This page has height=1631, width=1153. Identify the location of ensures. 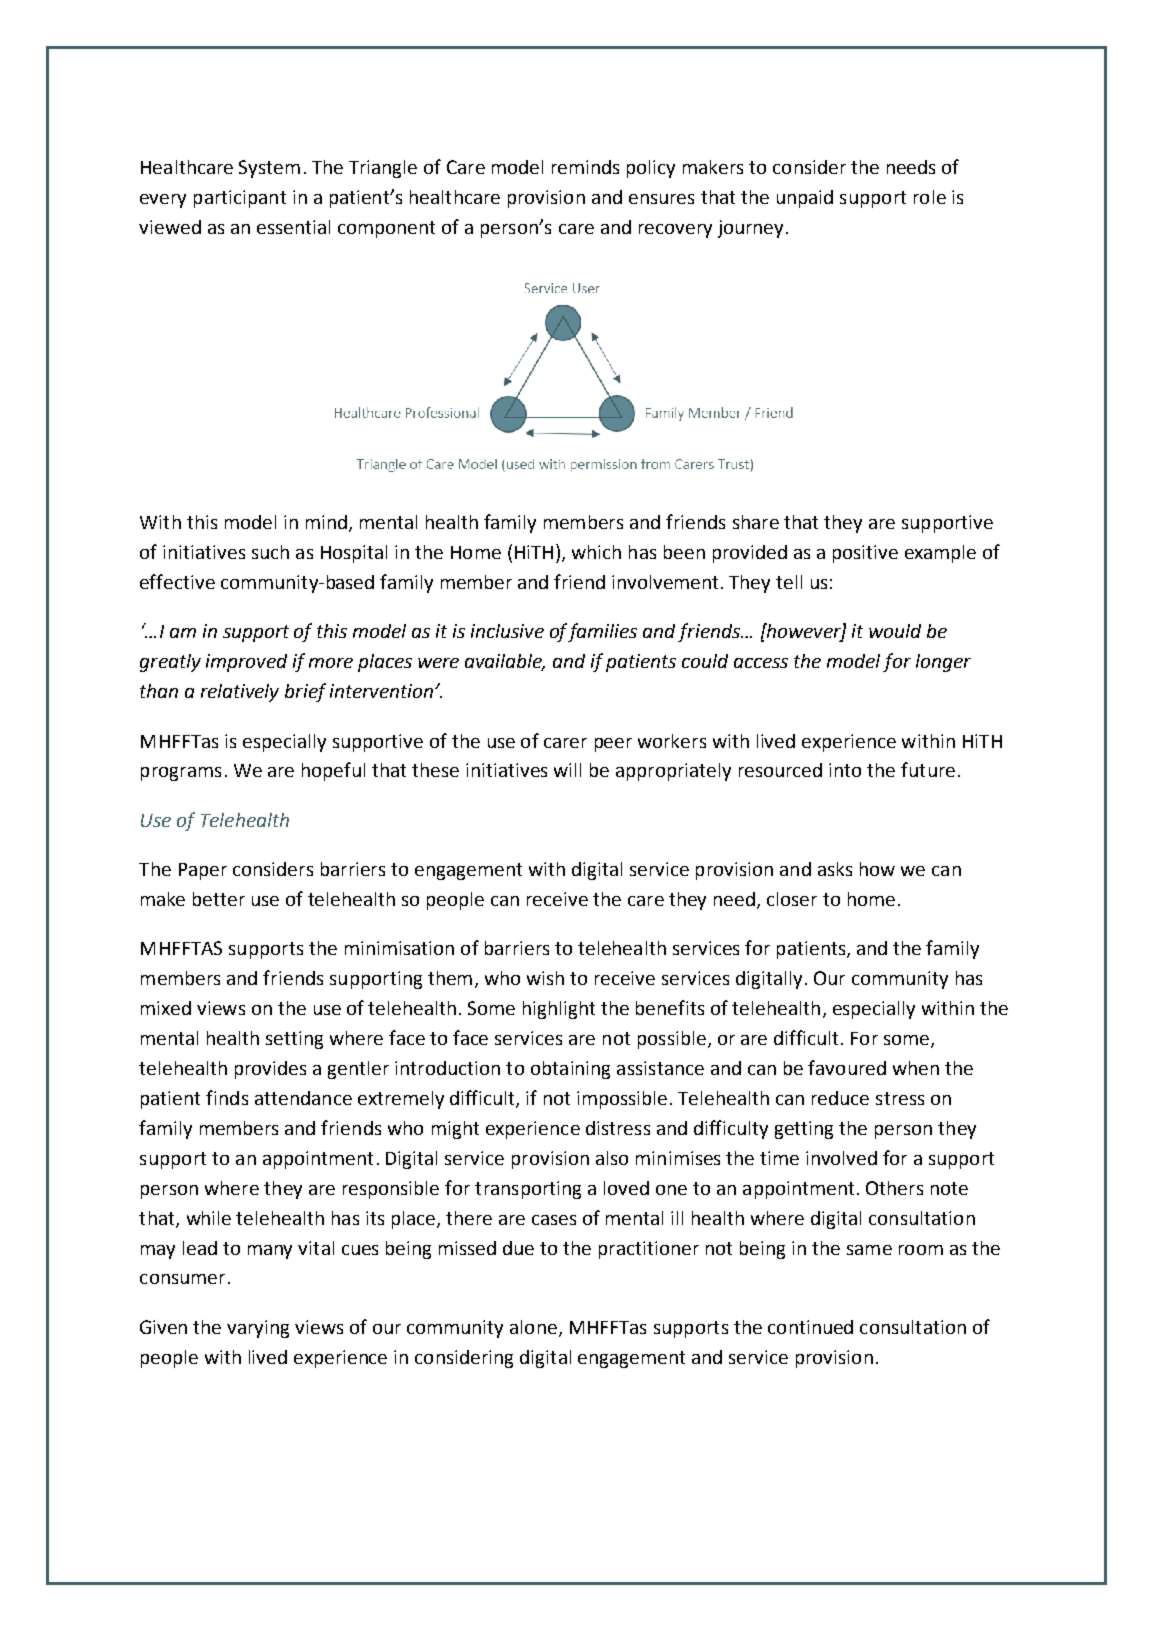
(661, 199).
